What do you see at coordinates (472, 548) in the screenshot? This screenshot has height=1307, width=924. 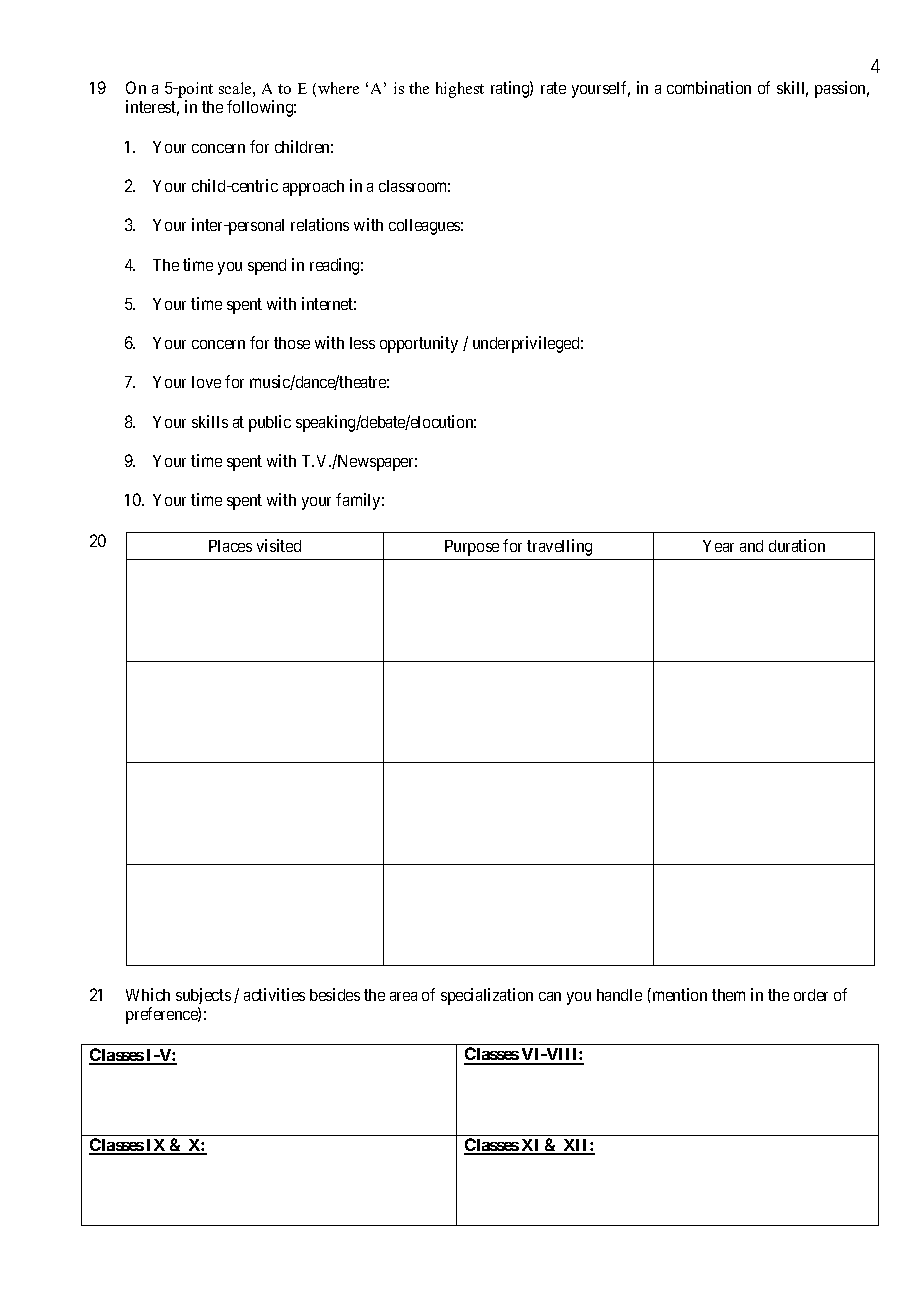 I see `Purpose` at bounding box center [472, 548].
